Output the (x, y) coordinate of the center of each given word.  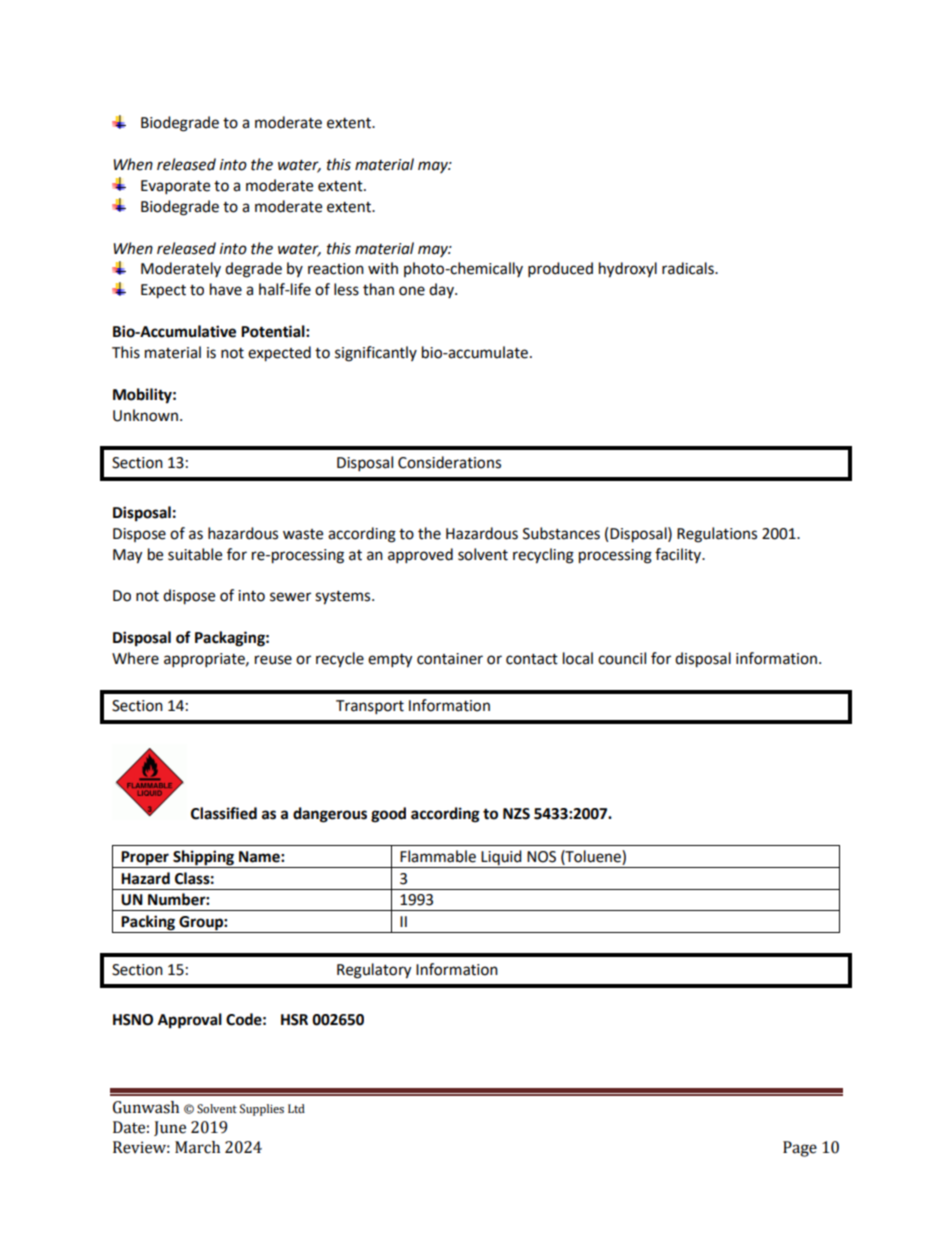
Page (800, 1149)
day (442, 290)
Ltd (296, 1108)
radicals (689, 268)
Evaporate (175, 187)
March (197, 1147)
